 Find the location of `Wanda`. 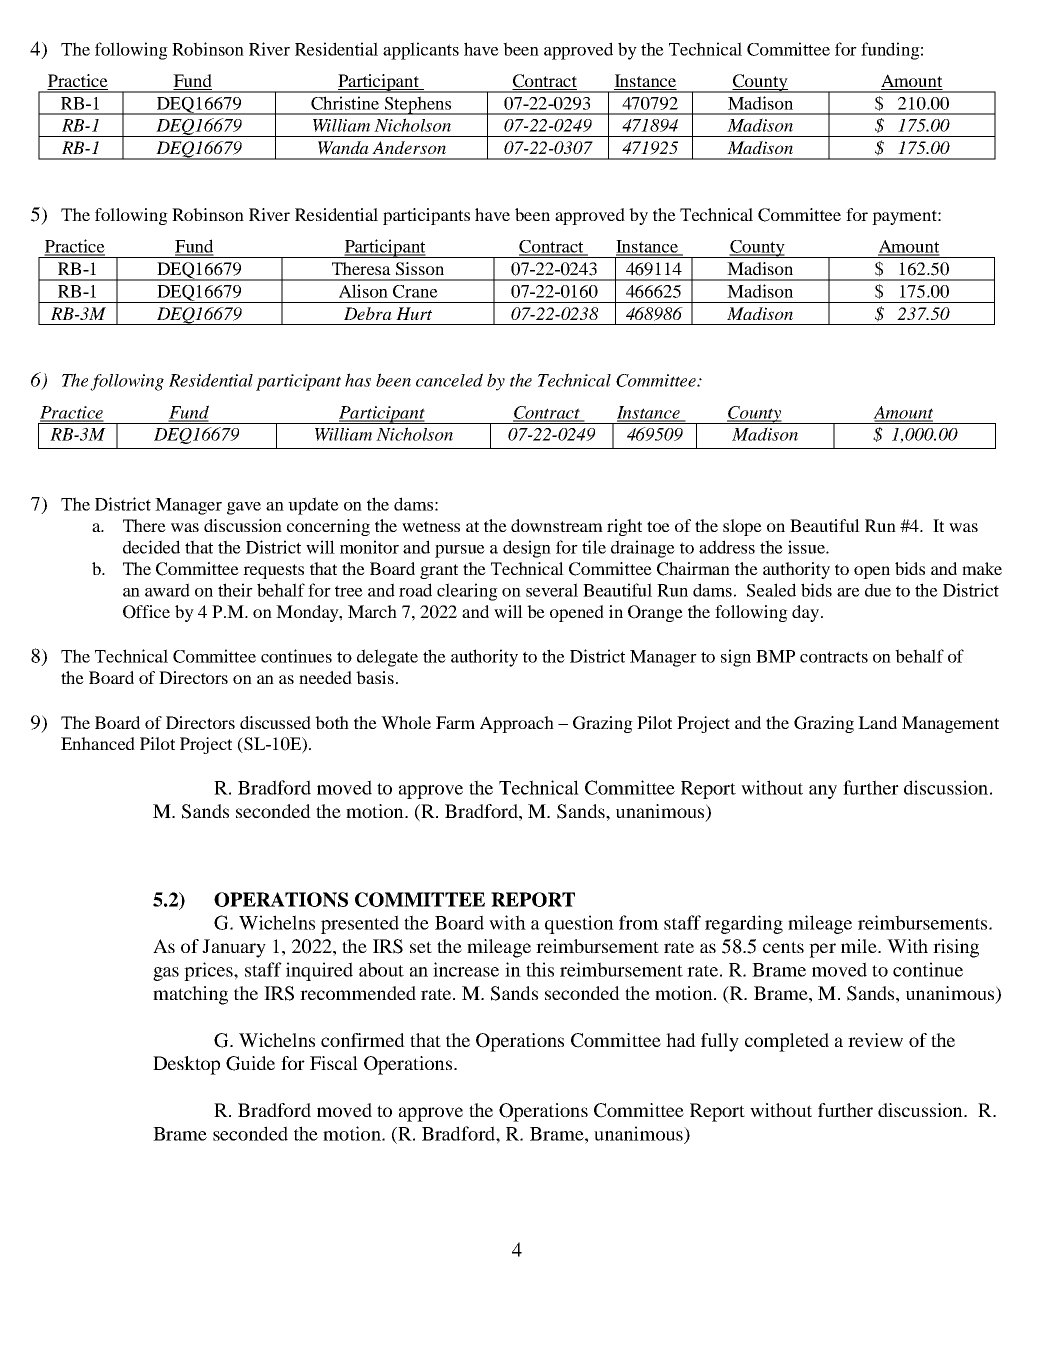

Wanda is located at coordinates (343, 148).
